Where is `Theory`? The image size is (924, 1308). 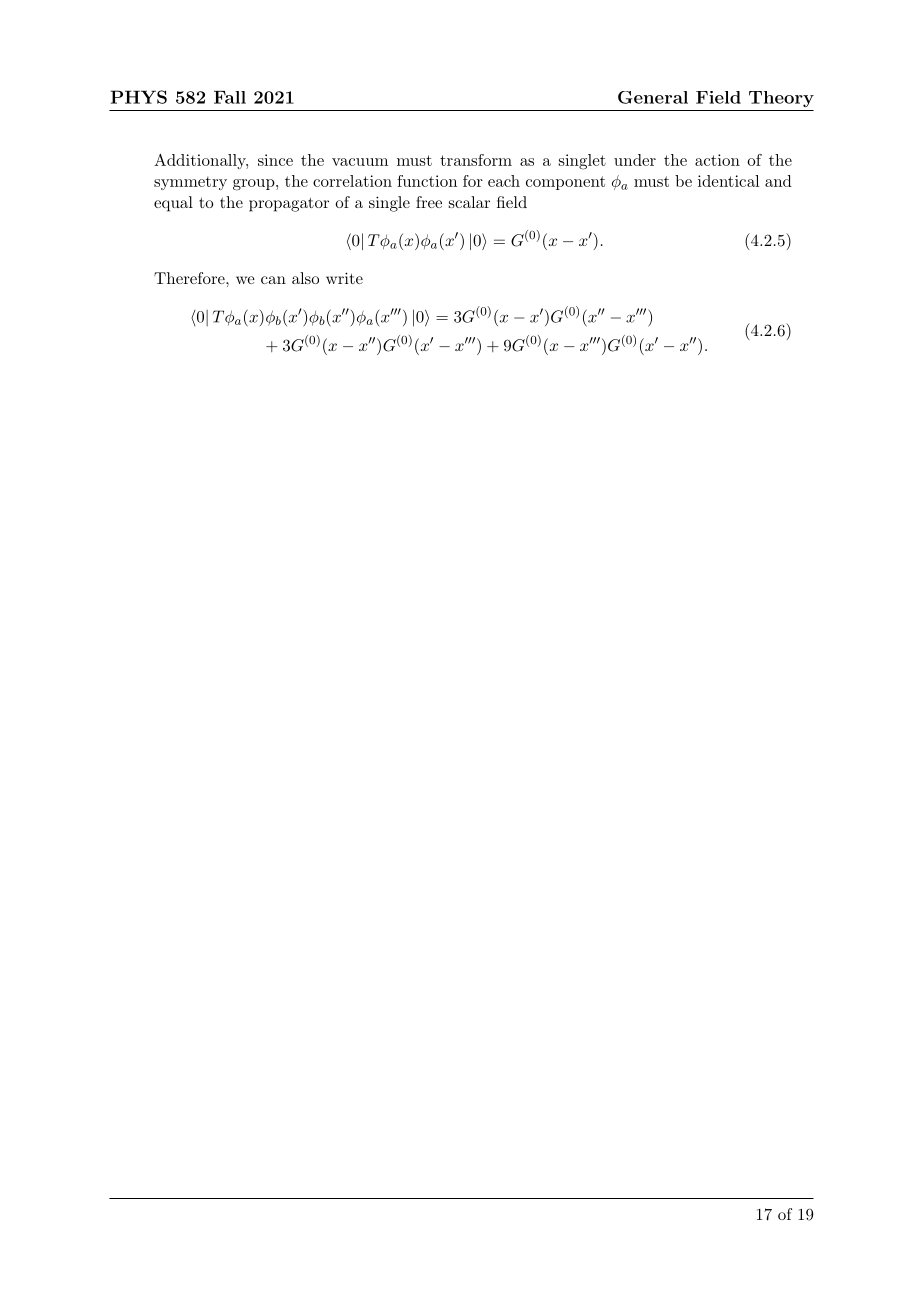 Theory is located at coordinates (781, 99).
